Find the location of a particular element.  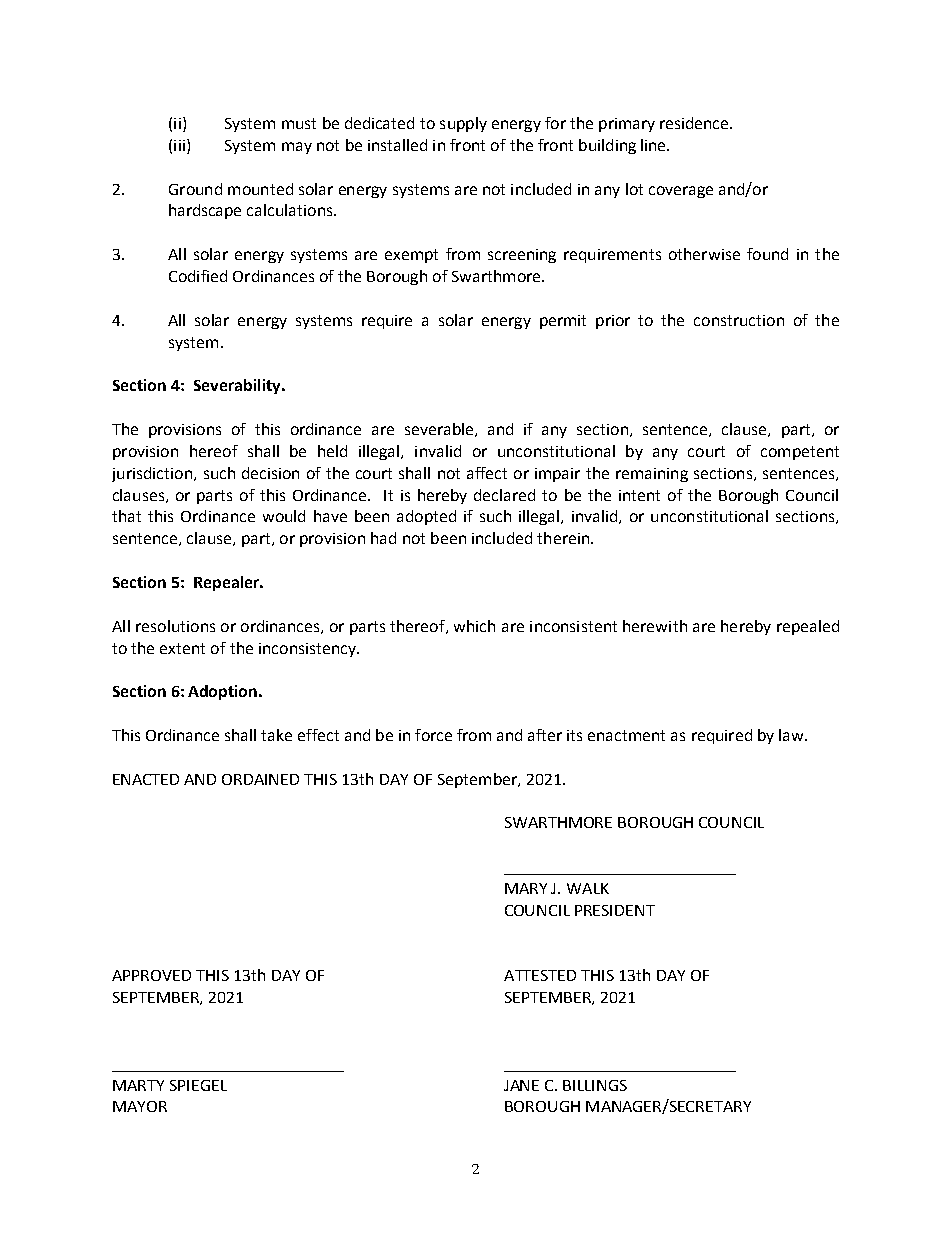

resolutions is located at coordinates (175, 626).
